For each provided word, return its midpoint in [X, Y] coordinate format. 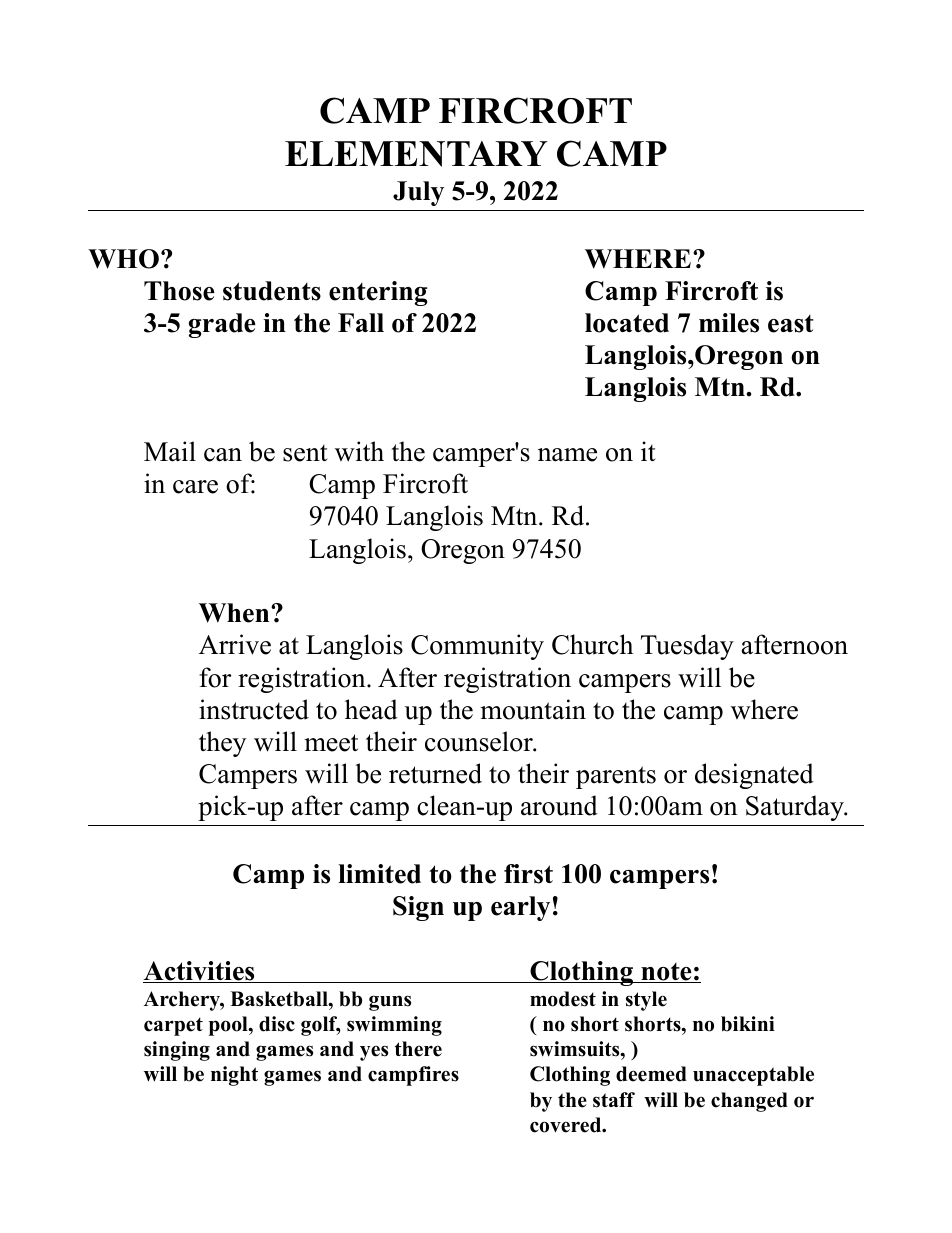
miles [729, 323]
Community [477, 647]
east [791, 324]
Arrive [235, 644]
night [234, 1076]
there [418, 1049]
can [223, 455]
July [418, 193]
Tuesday [687, 647]
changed [749, 1102]
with [359, 451]
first [528, 874]
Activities [200, 972]
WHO [123, 259]
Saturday [796, 808]
